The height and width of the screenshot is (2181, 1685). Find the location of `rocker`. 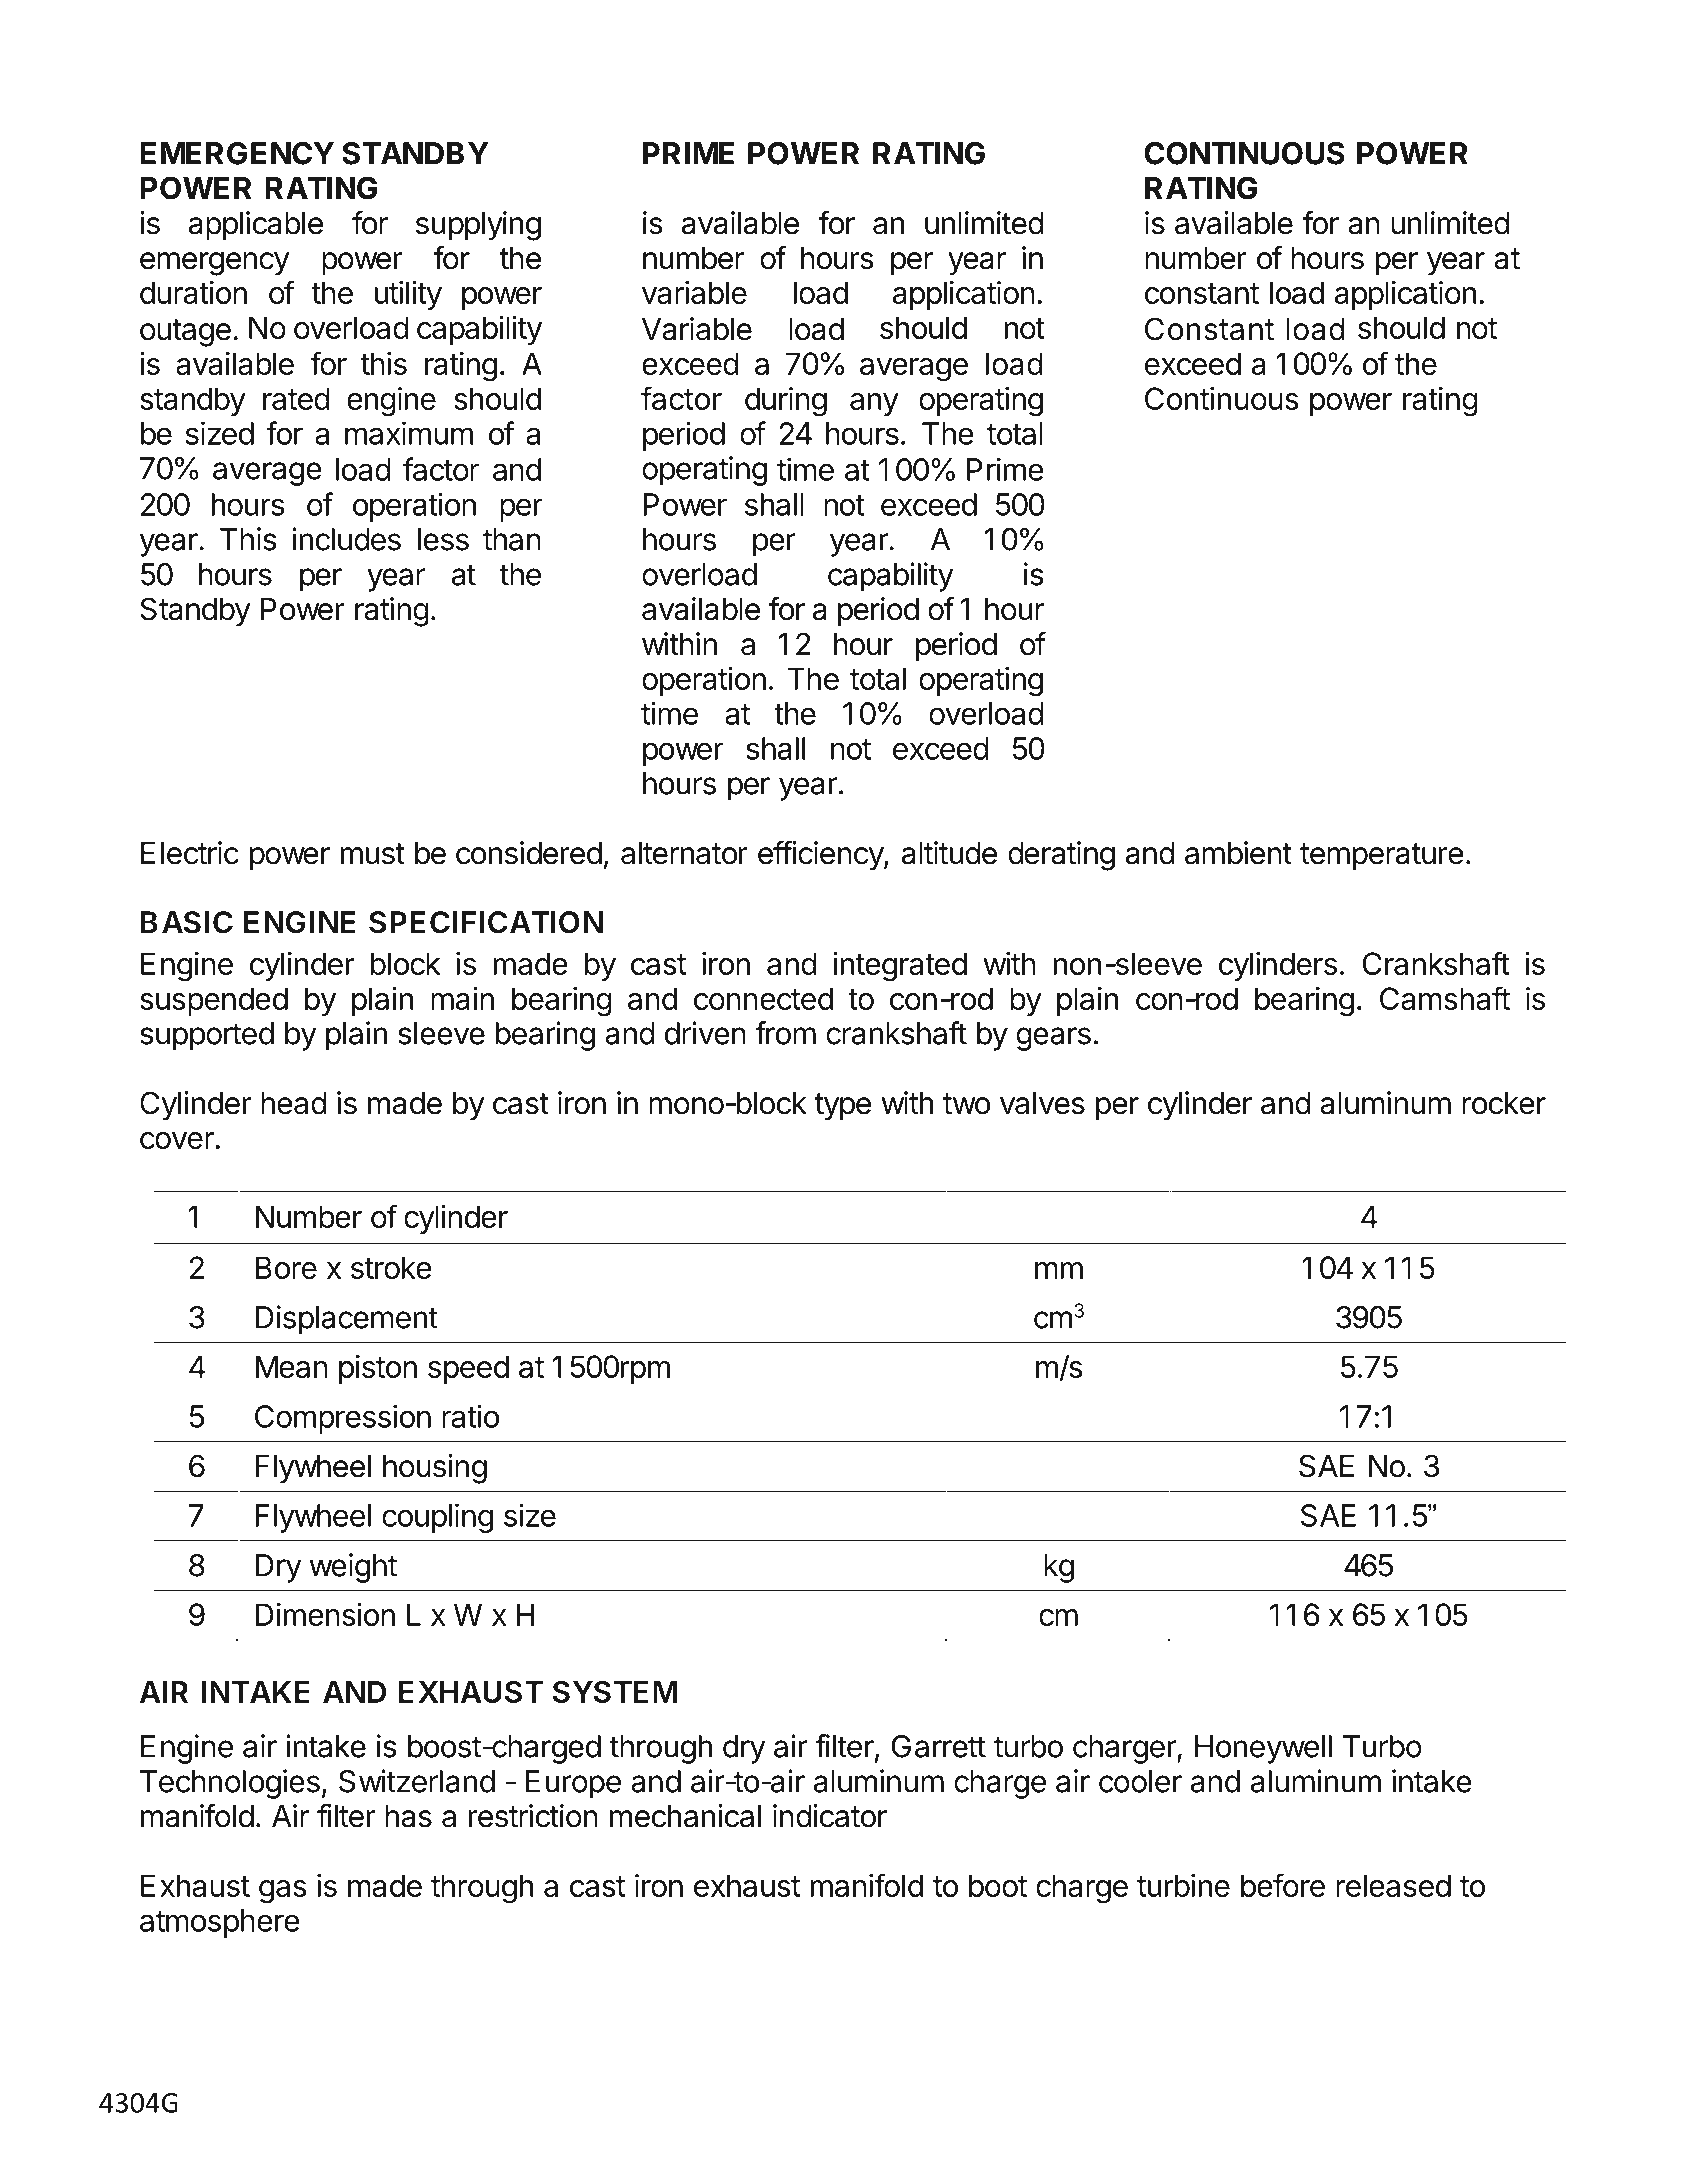

rocker is located at coordinates (1504, 1103).
